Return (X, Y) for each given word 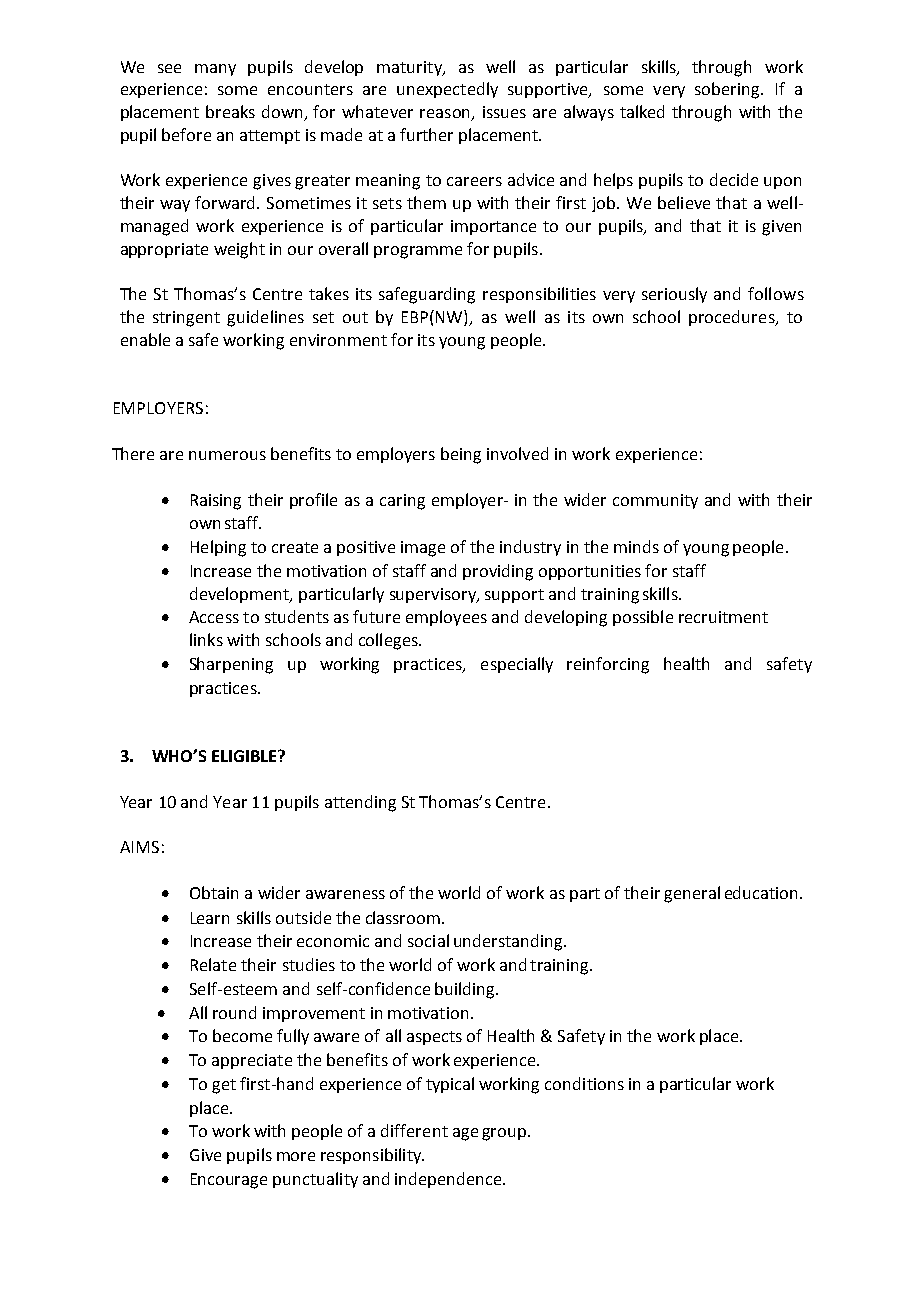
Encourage (229, 1181)
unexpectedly (447, 90)
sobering (729, 90)
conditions (584, 1083)
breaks (230, 111)
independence (448, 1180)
